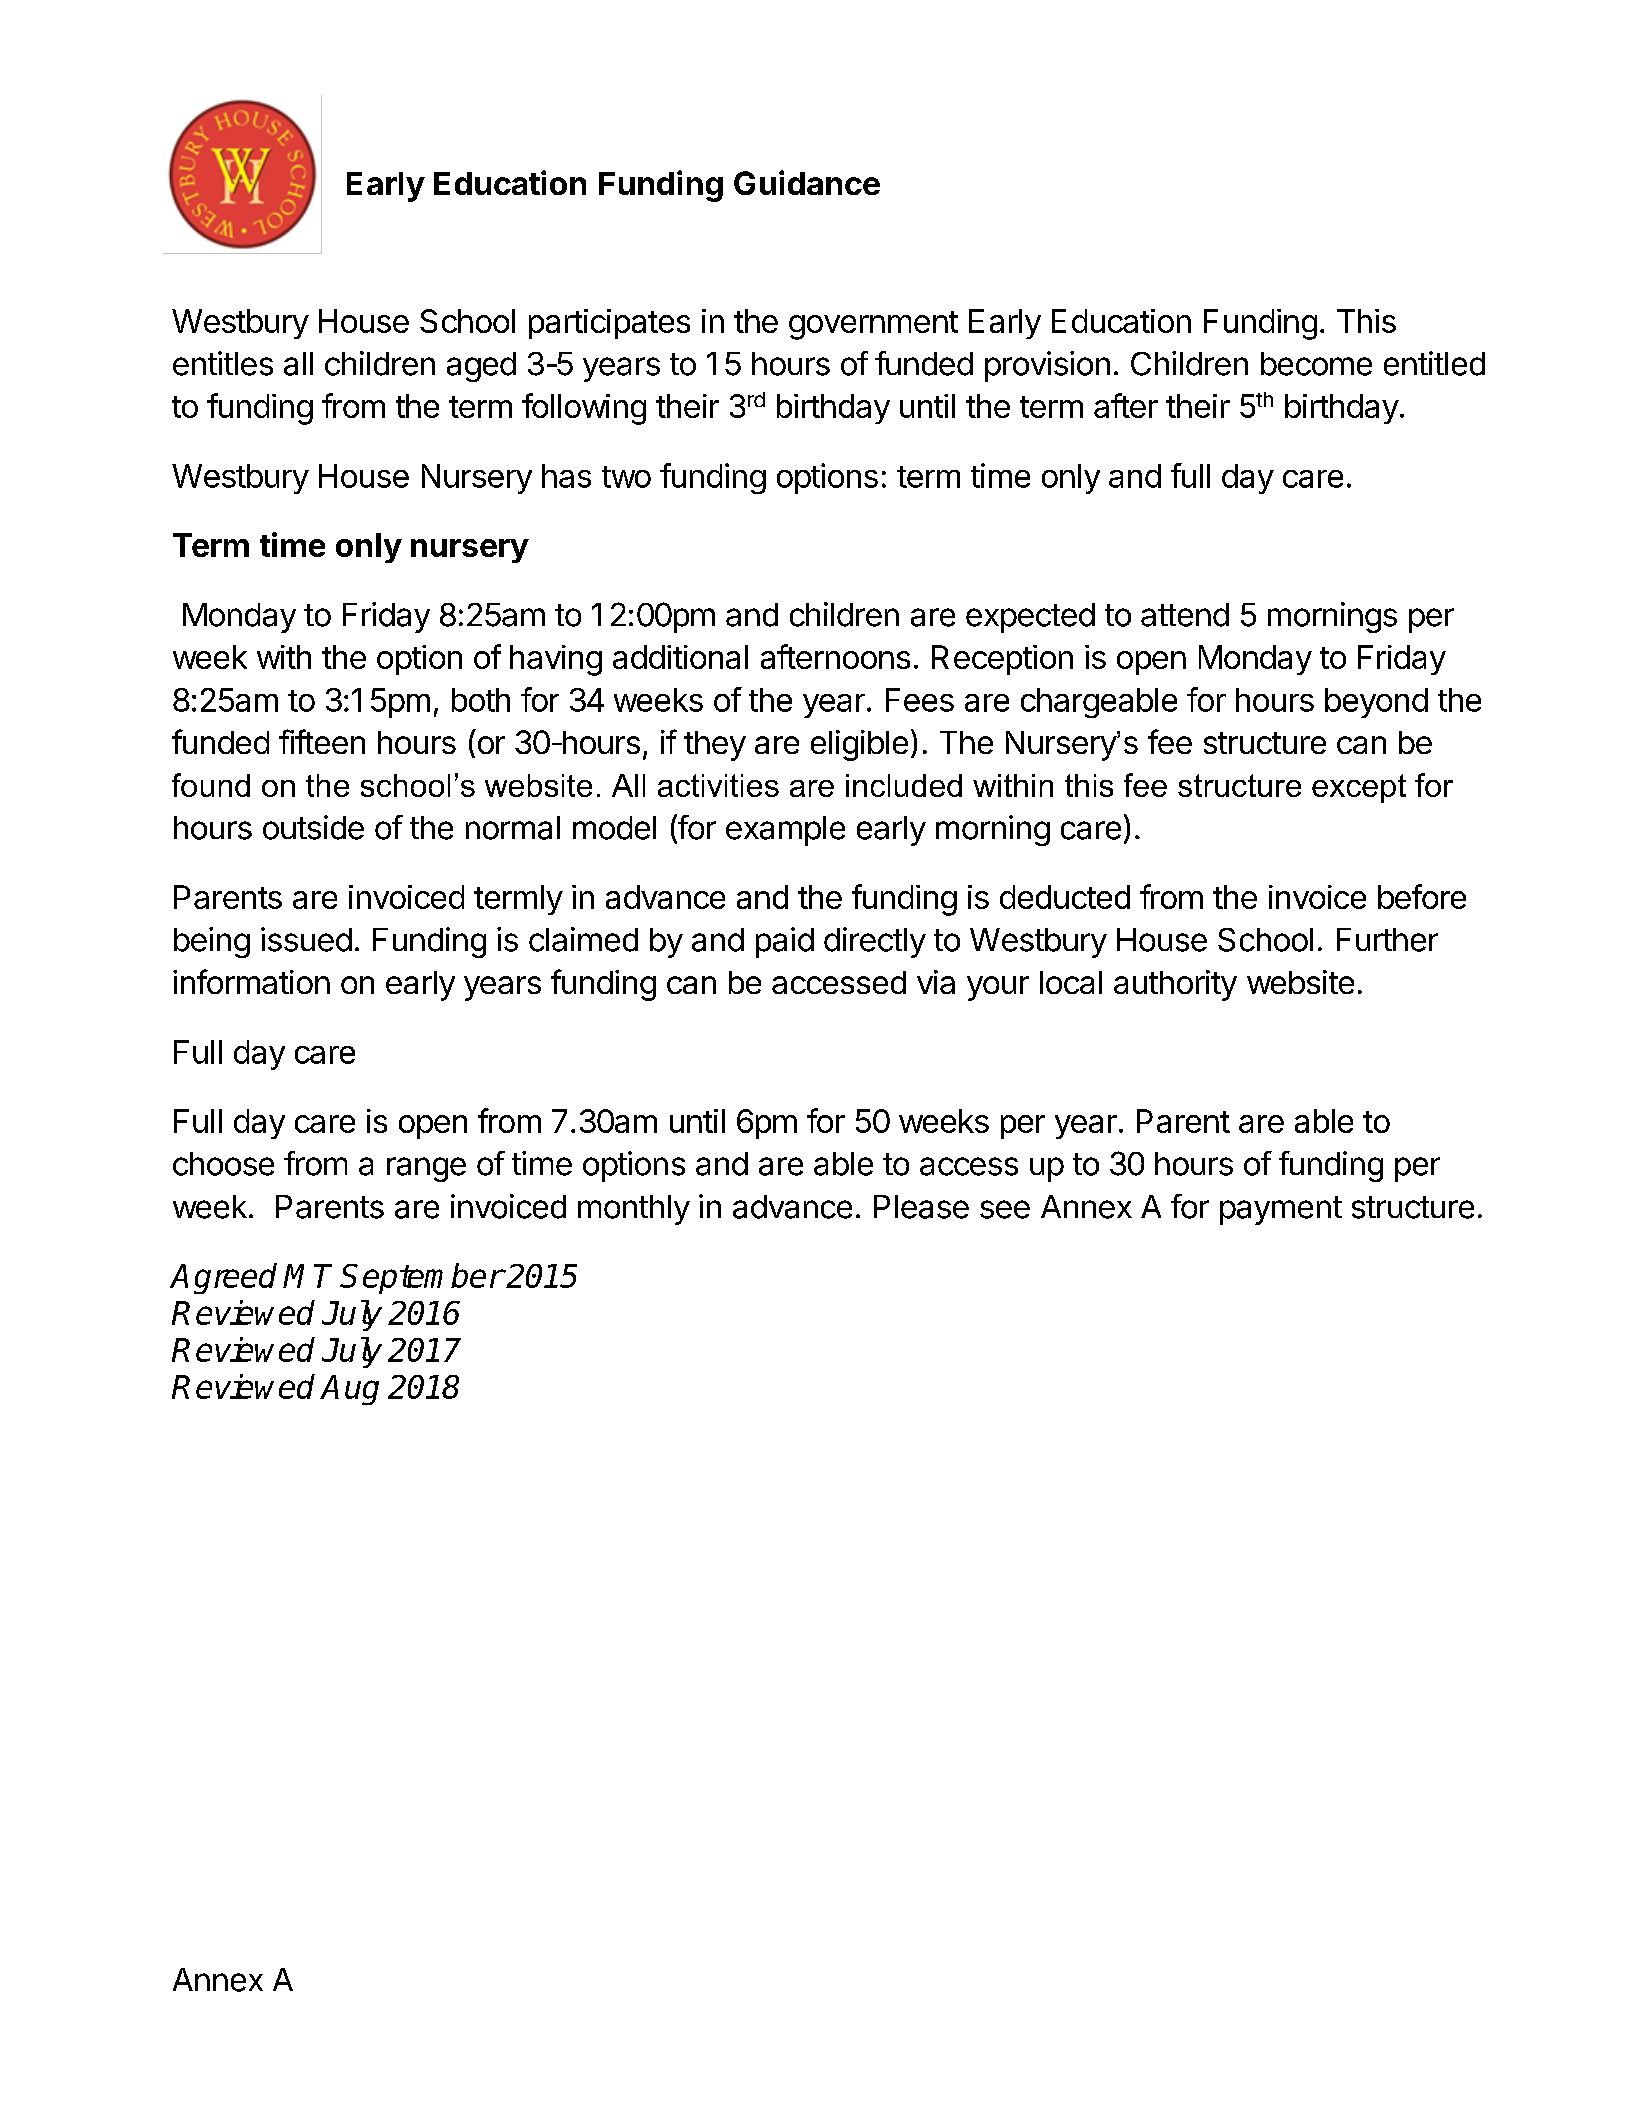 This document has width=1643, height=2126. I want to click on included, so click(904, 785).
